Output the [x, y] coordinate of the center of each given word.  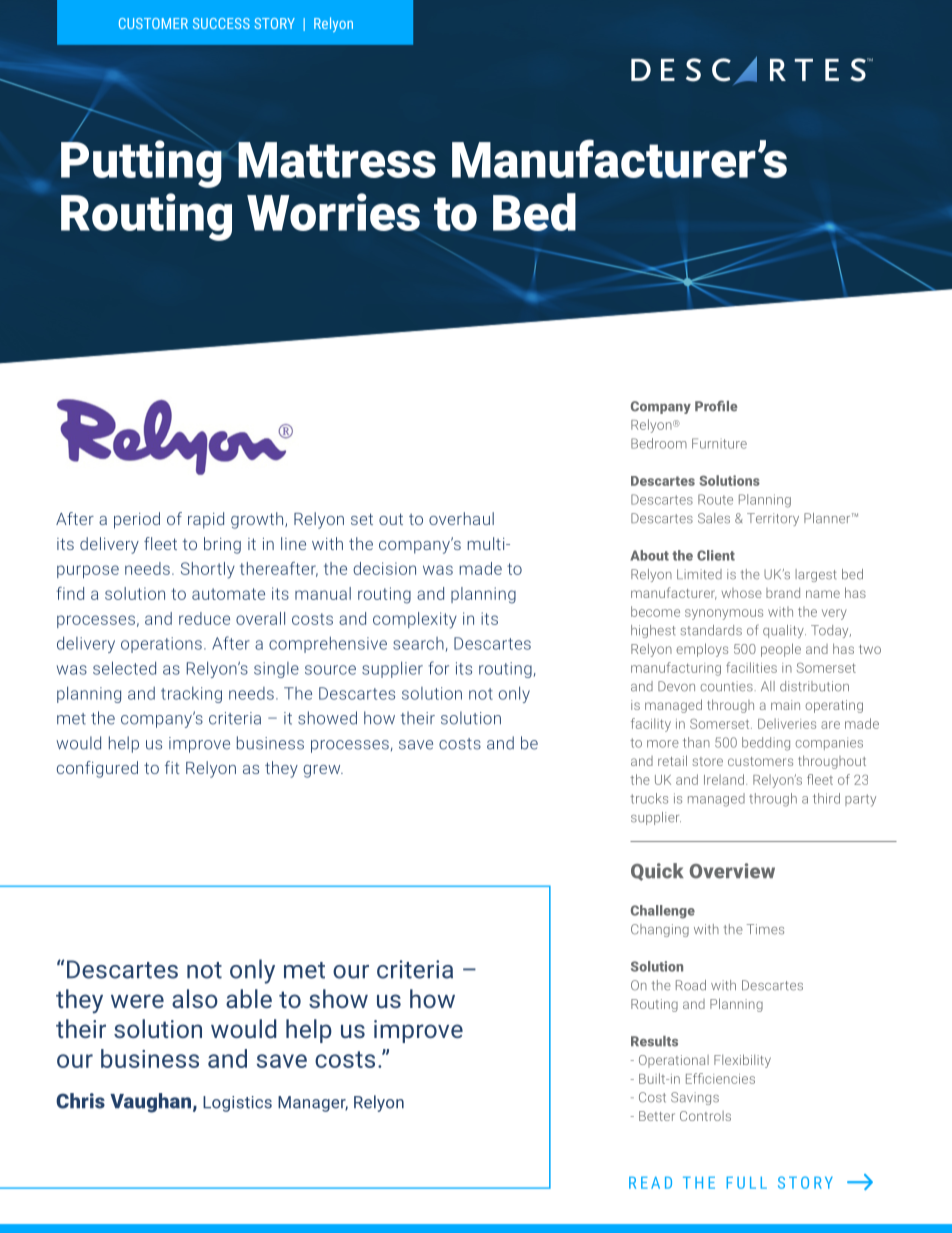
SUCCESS [221, 23]
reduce [204, 618]
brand [783, 592]
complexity [415, 620]
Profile [716, 406]
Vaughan [150, 1103]
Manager [313, 1104]
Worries [333, 212]
